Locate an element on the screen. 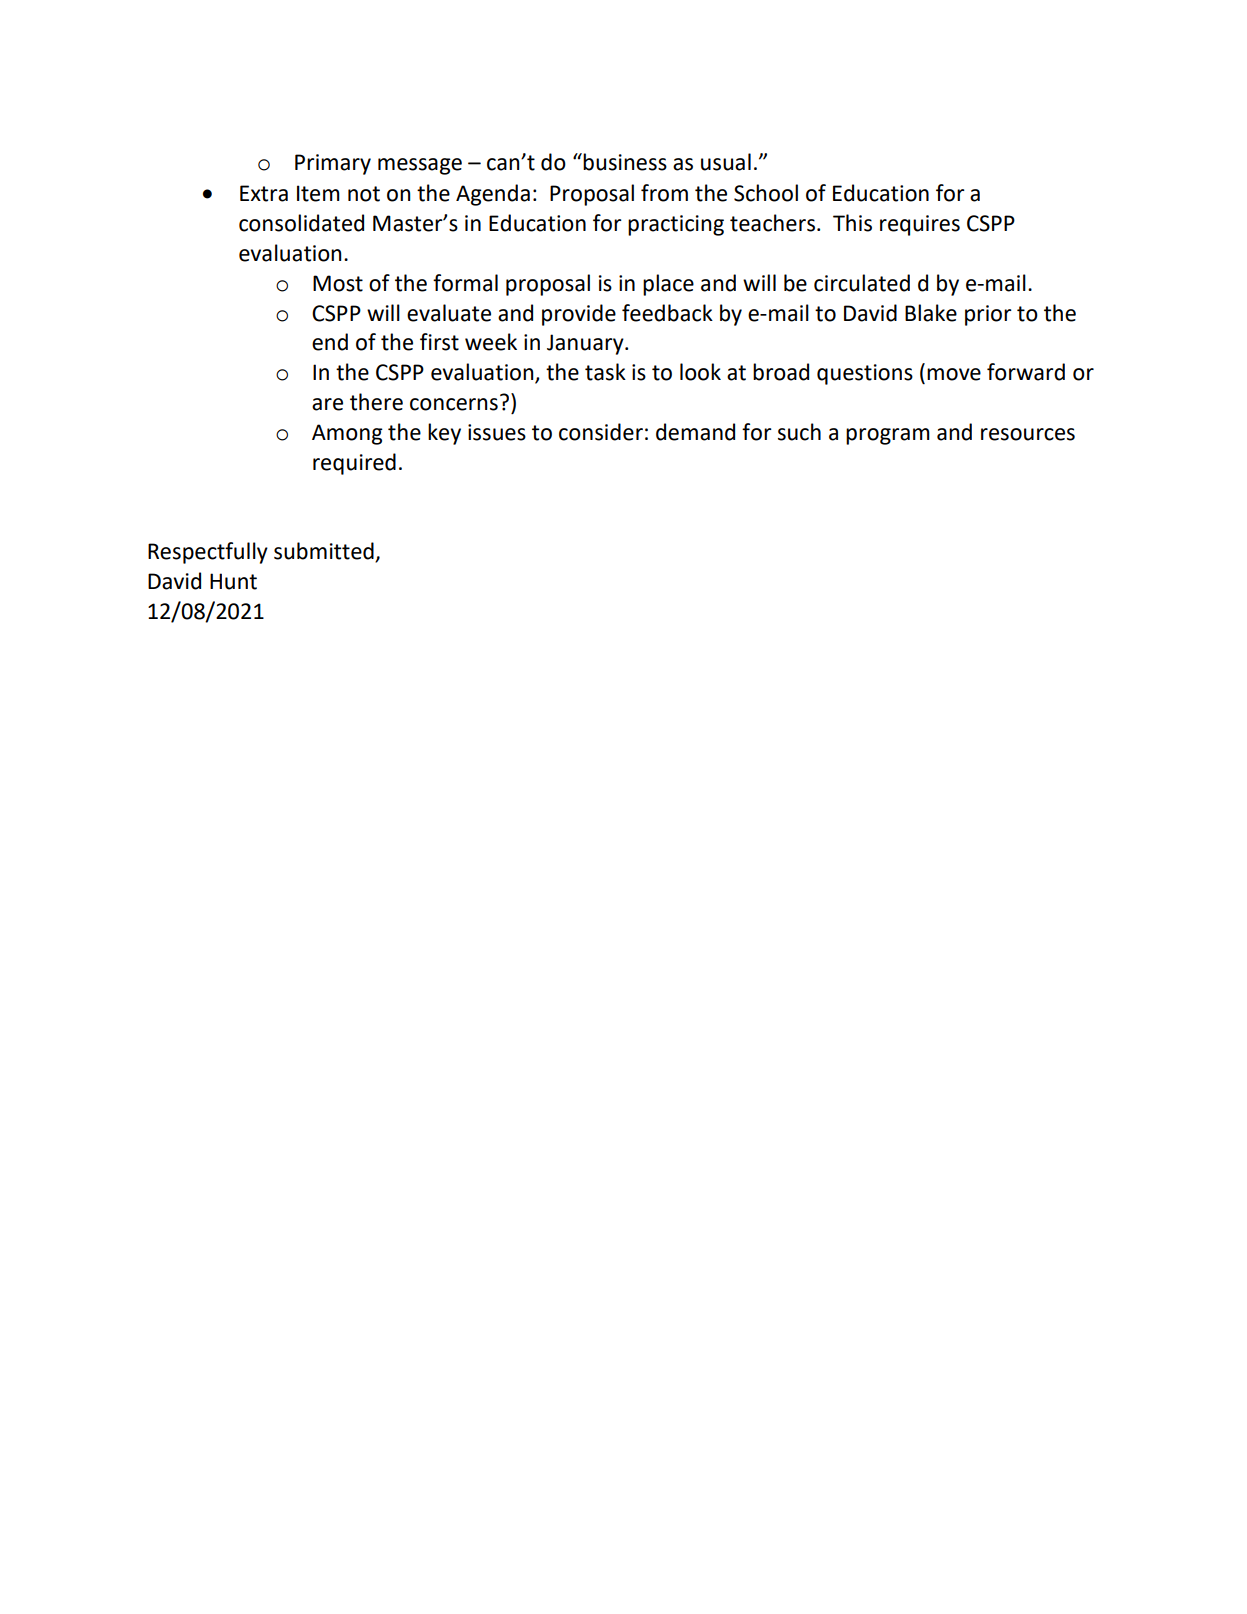 This screenshot has height=1614, width=1247. Primary is located at coordinates (333, 164).
